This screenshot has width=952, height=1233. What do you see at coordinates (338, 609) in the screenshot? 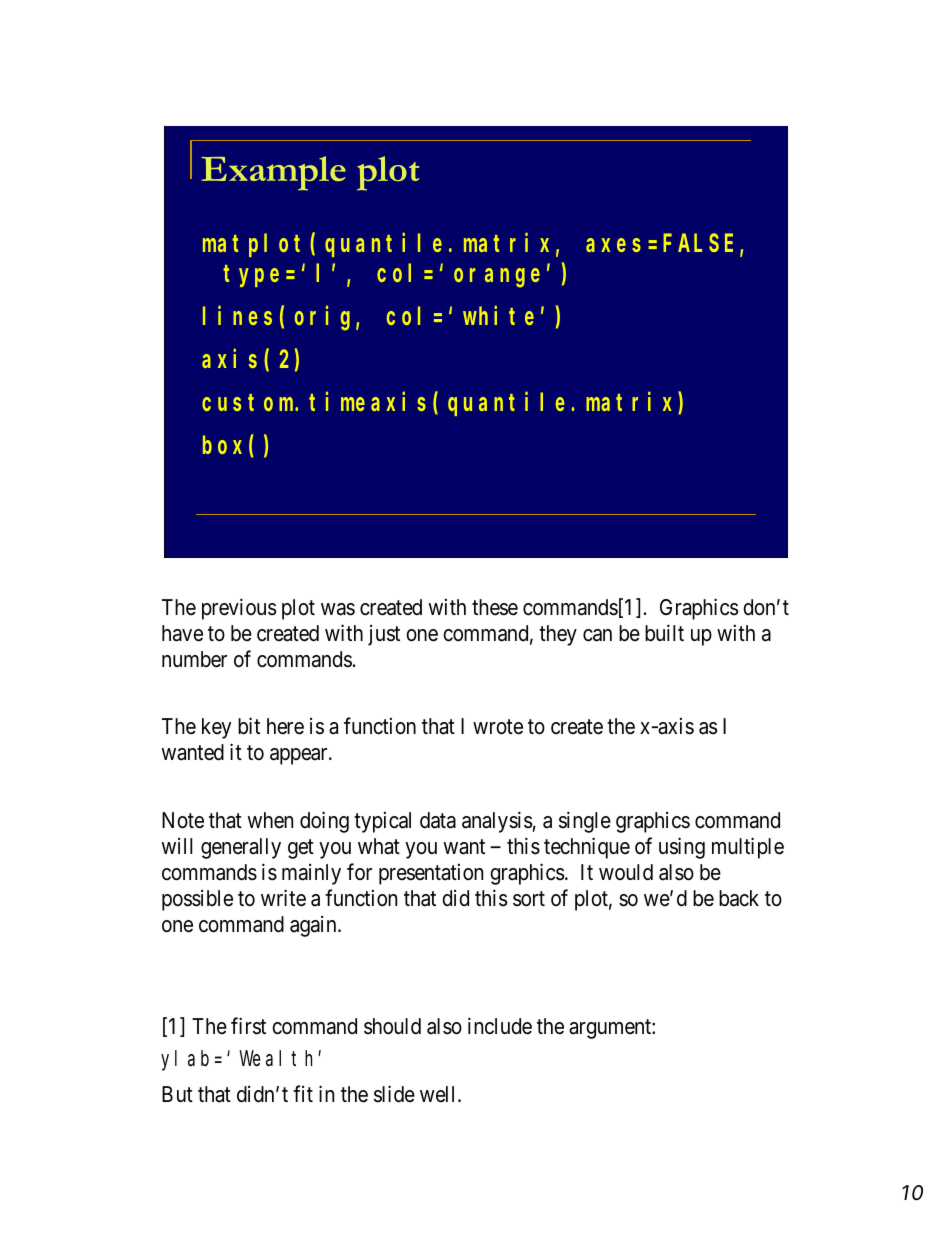
I see `was` at bounding box center [338, 609].
